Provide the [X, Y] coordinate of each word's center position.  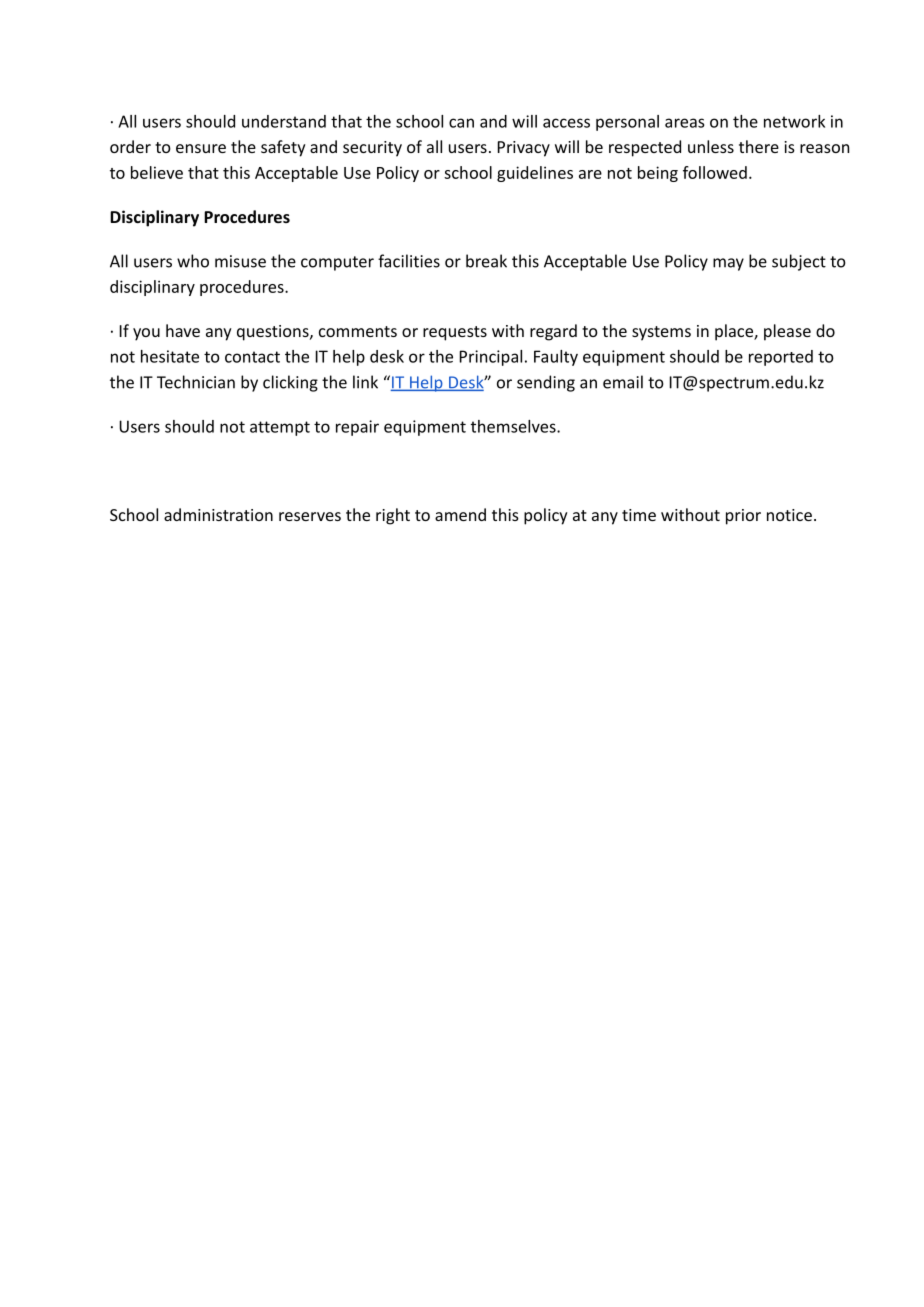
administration [218, 514]
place [735, 332]
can [461, 123]
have [183, 330]
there [759, 146]
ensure [201, 148]
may [728, 264]
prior [743, 517]
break [486, 261]
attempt [280, 428]
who [193, 261]
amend [460, 514]
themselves [514, 426]
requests [455, 333]
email [623, 382]
